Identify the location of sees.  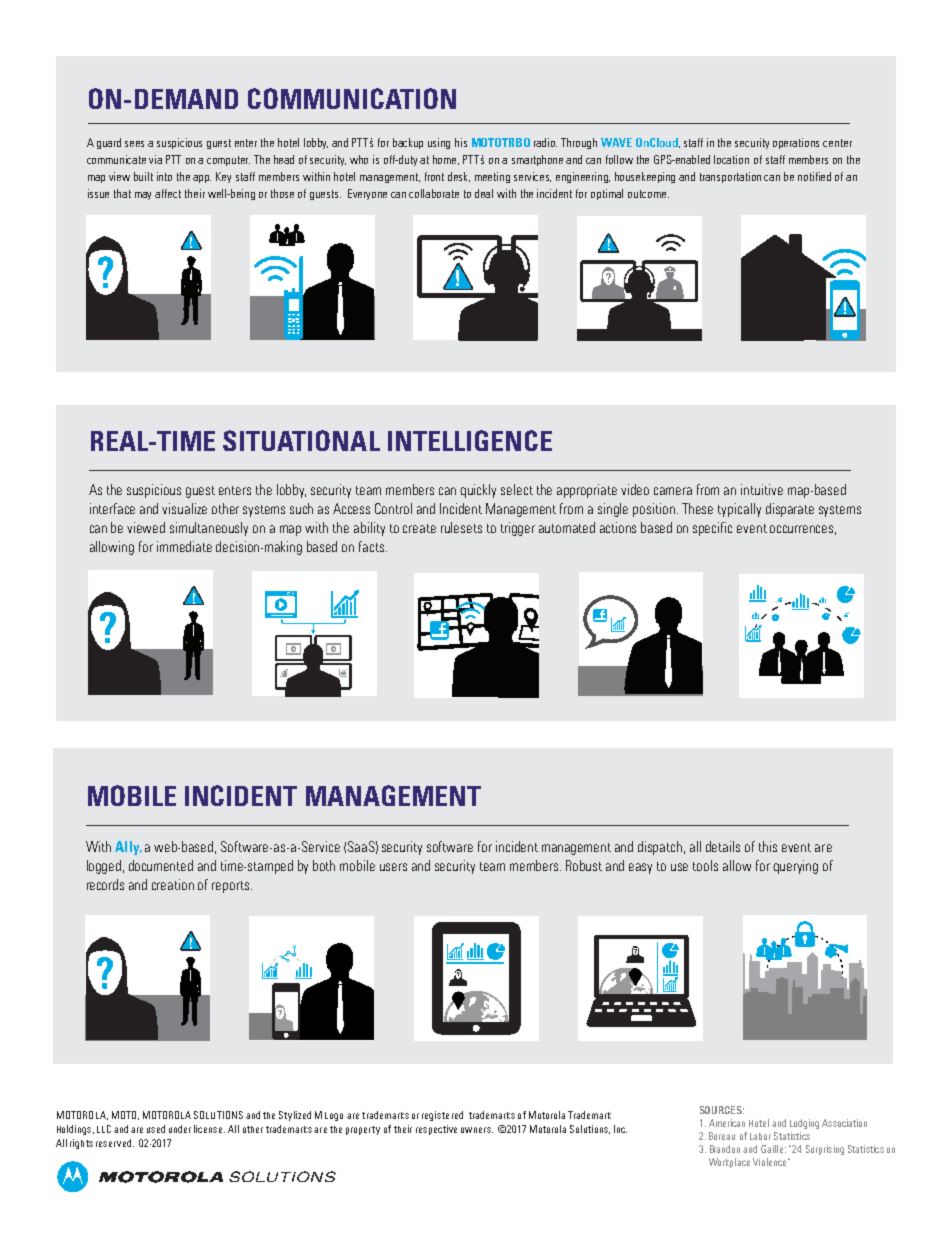
(134, 144).
